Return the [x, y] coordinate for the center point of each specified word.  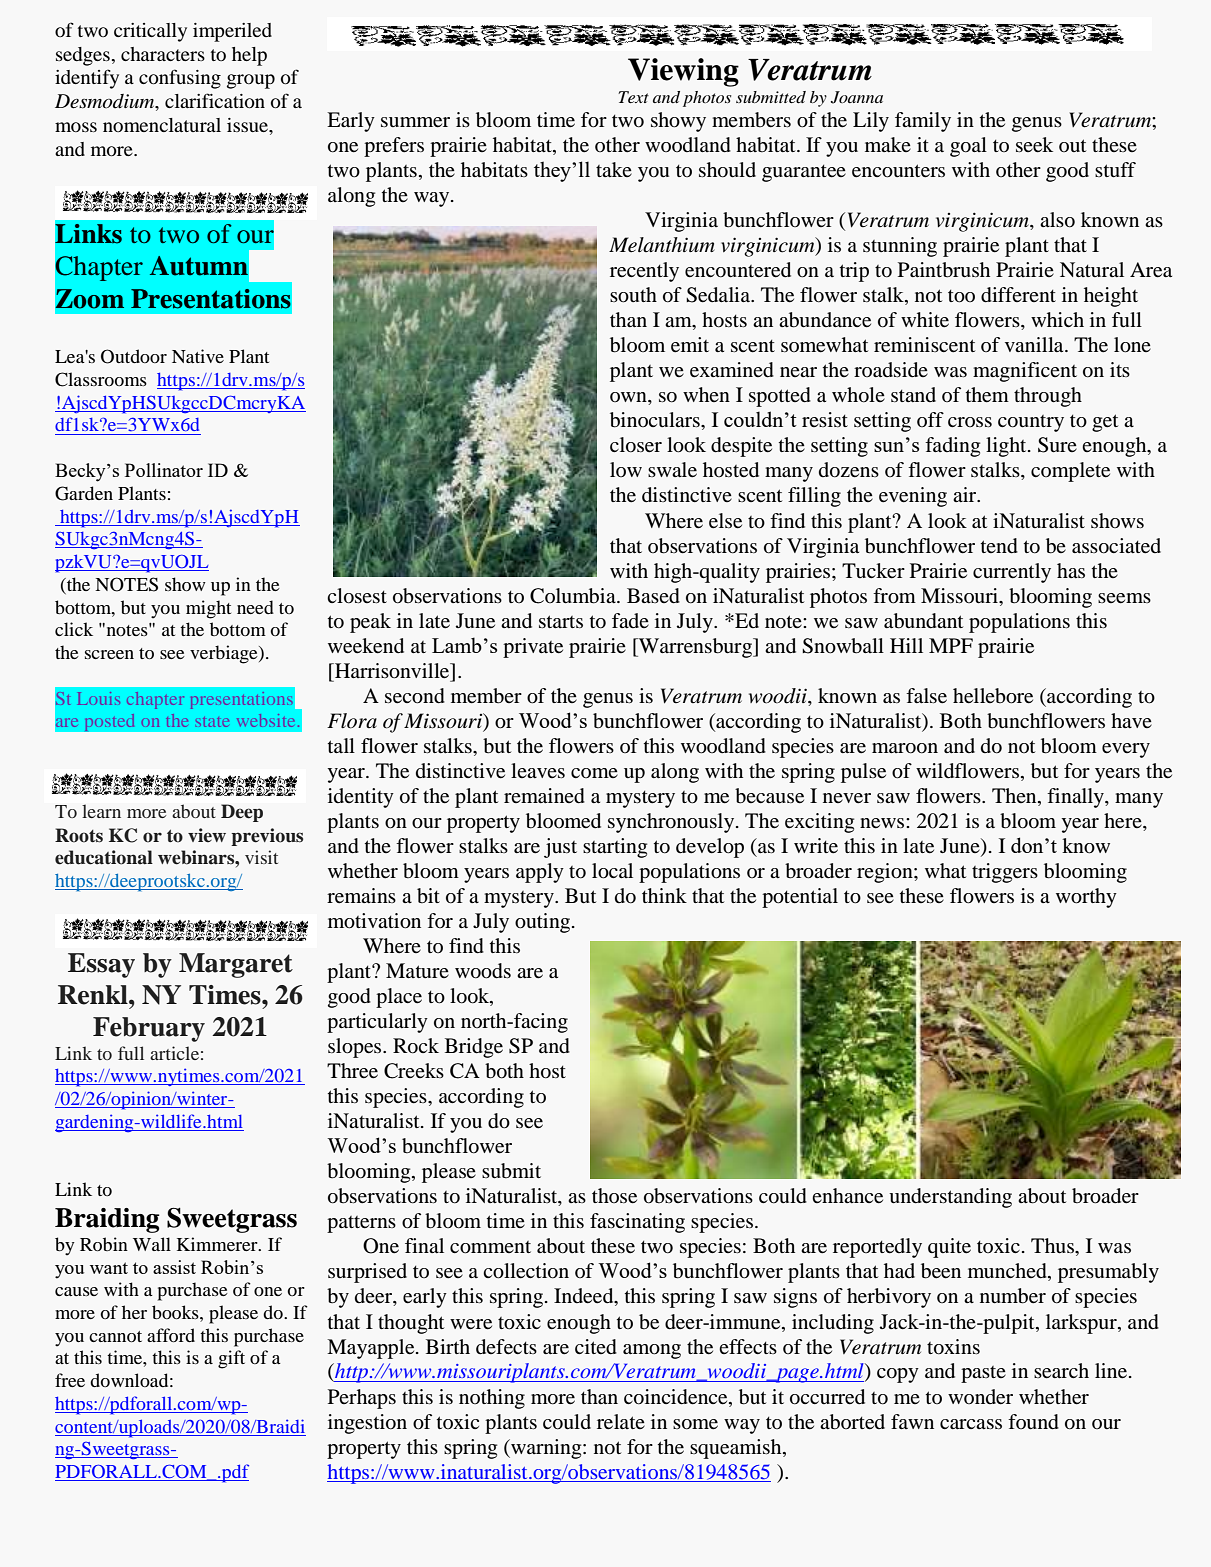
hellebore [993, 696]
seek [1034, 145]
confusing [180, 79]
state [212, 722]
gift [231, 1359]
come [594, 773]
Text [633, 97]
